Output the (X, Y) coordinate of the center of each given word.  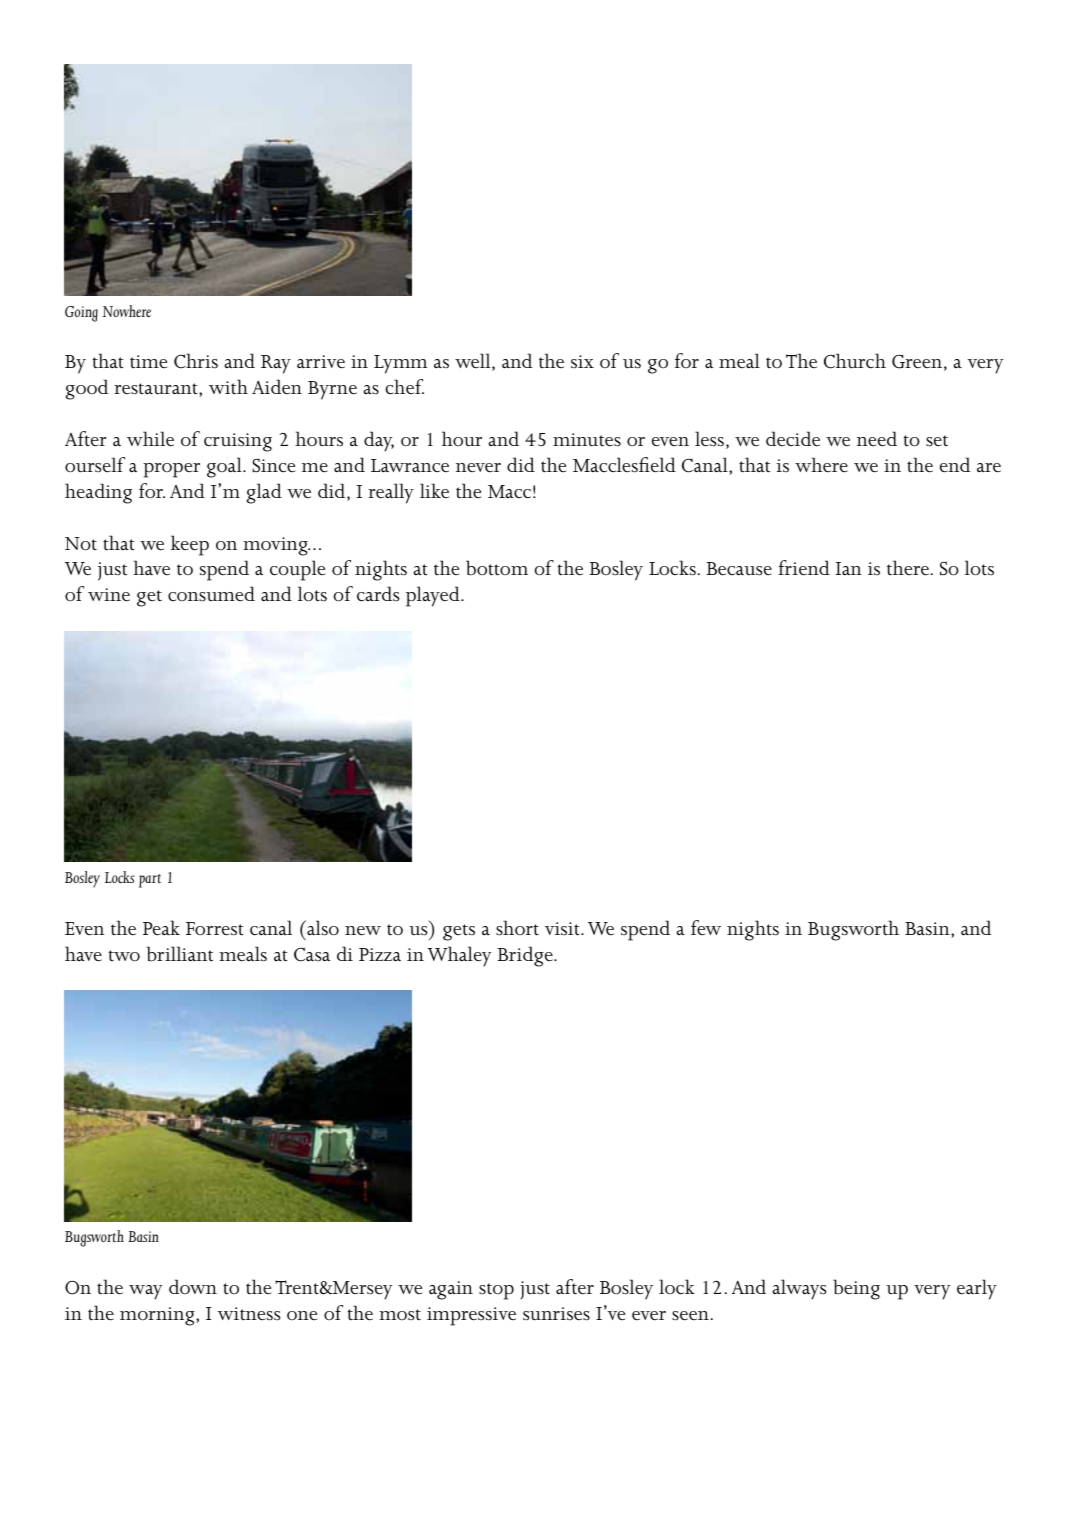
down (193, 1286)
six (582, 362)
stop (496, 1291)
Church (855, 361)
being (856, 1289)
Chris (196, 361)
